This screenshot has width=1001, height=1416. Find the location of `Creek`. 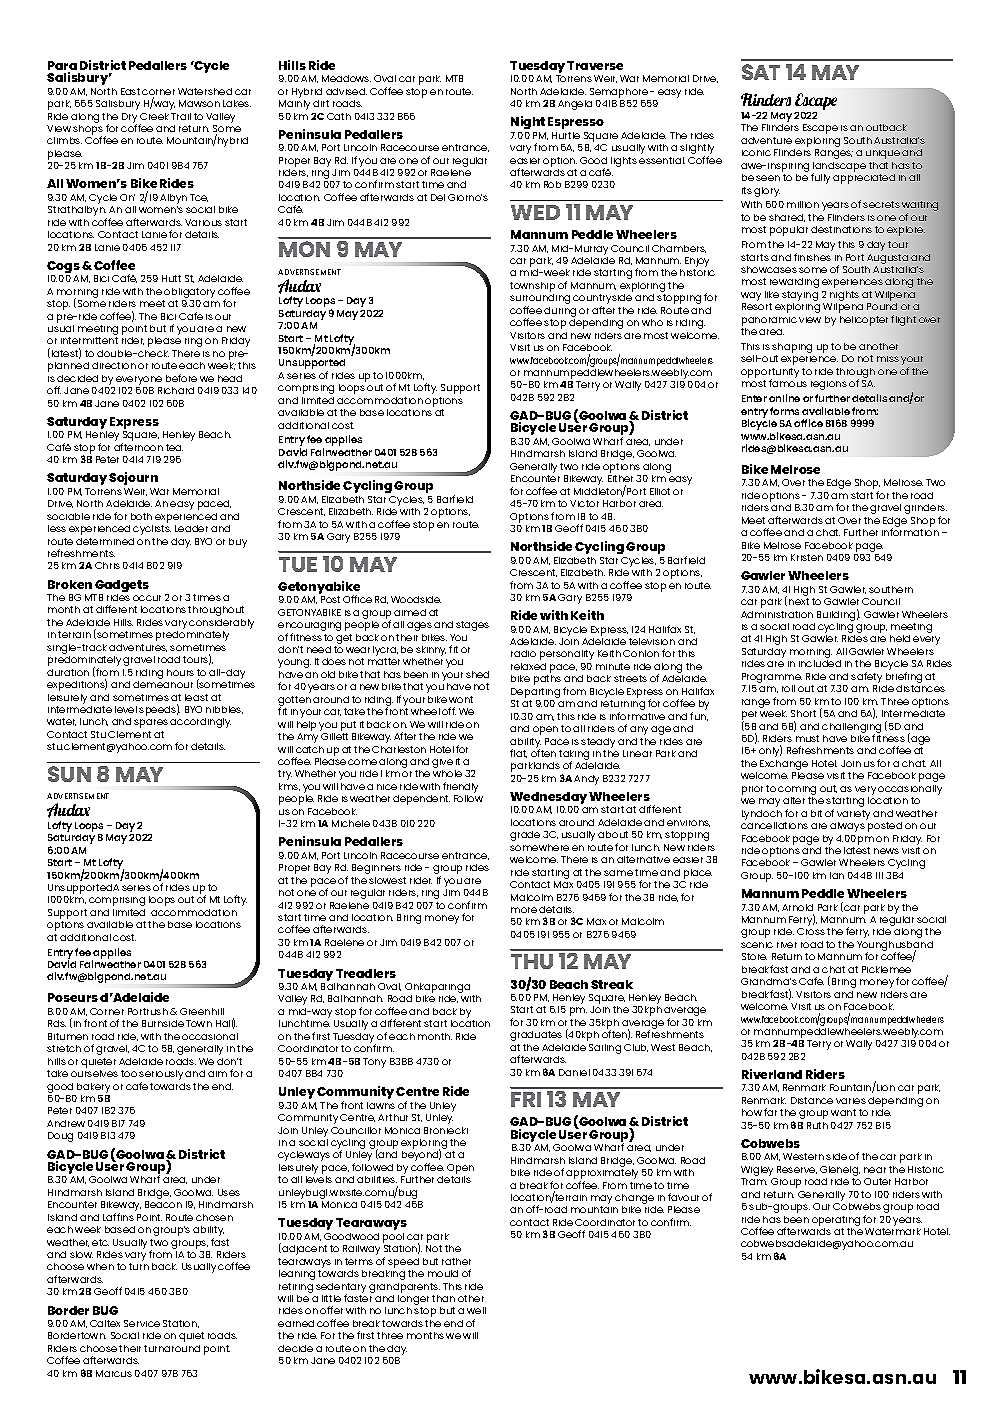

Creek is located at coordinates (154, 116).
